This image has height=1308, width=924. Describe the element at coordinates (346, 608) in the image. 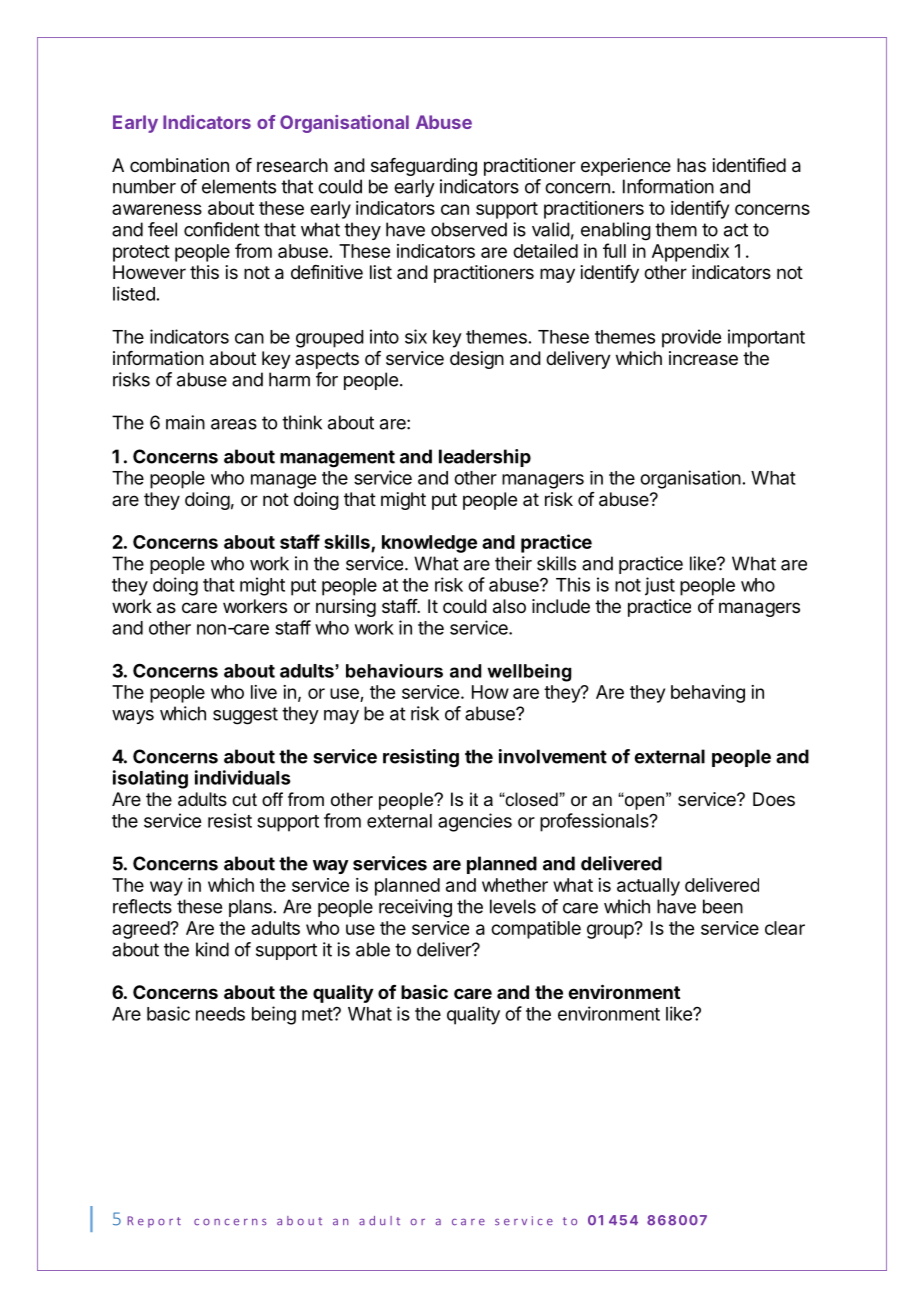

I see `nursing` at that location.
